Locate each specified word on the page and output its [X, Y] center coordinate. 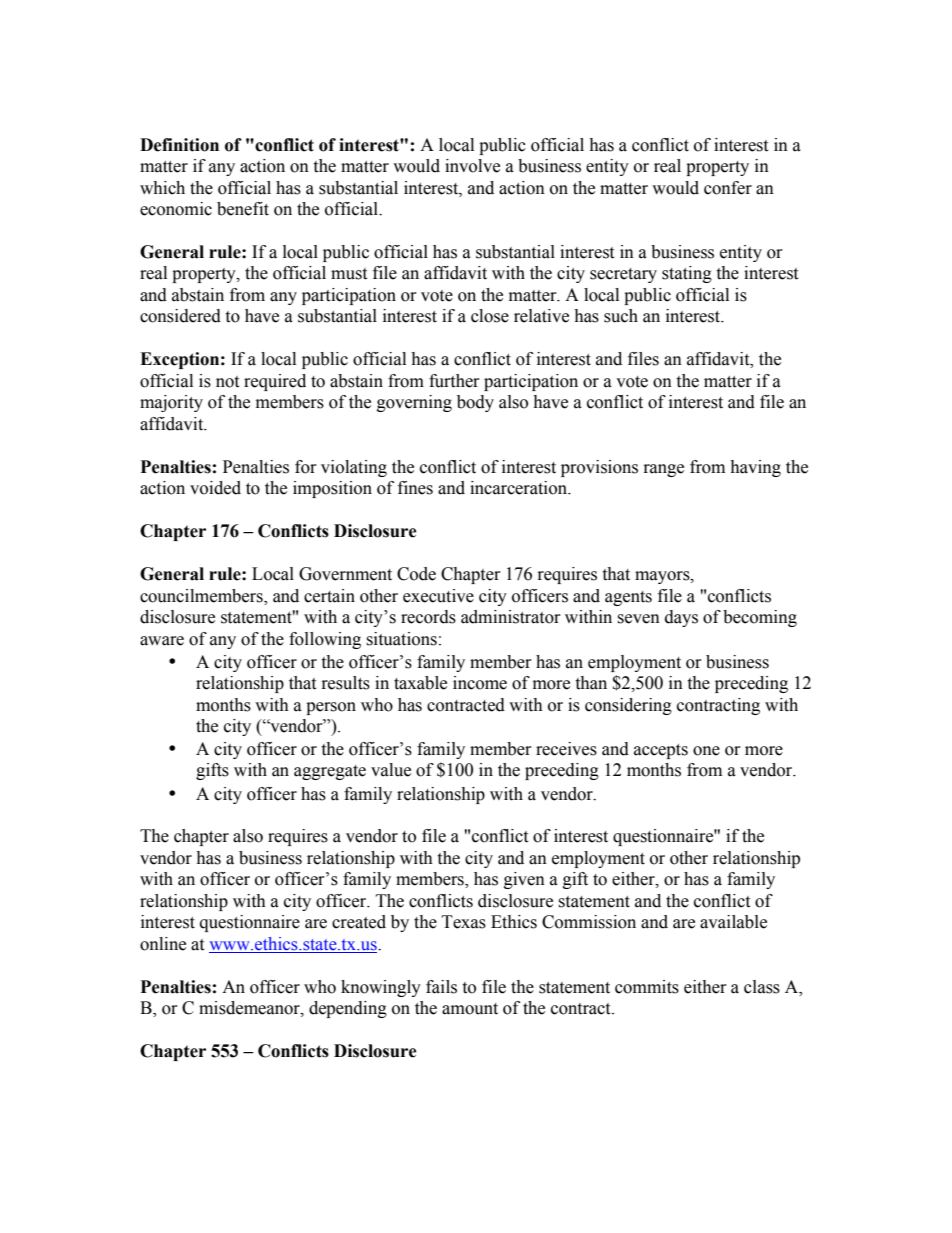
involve [472, 166]
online [163, 944]
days [681, 618]
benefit [243, 209]
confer [728, 188]
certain [329, 596]
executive [438, 596]
